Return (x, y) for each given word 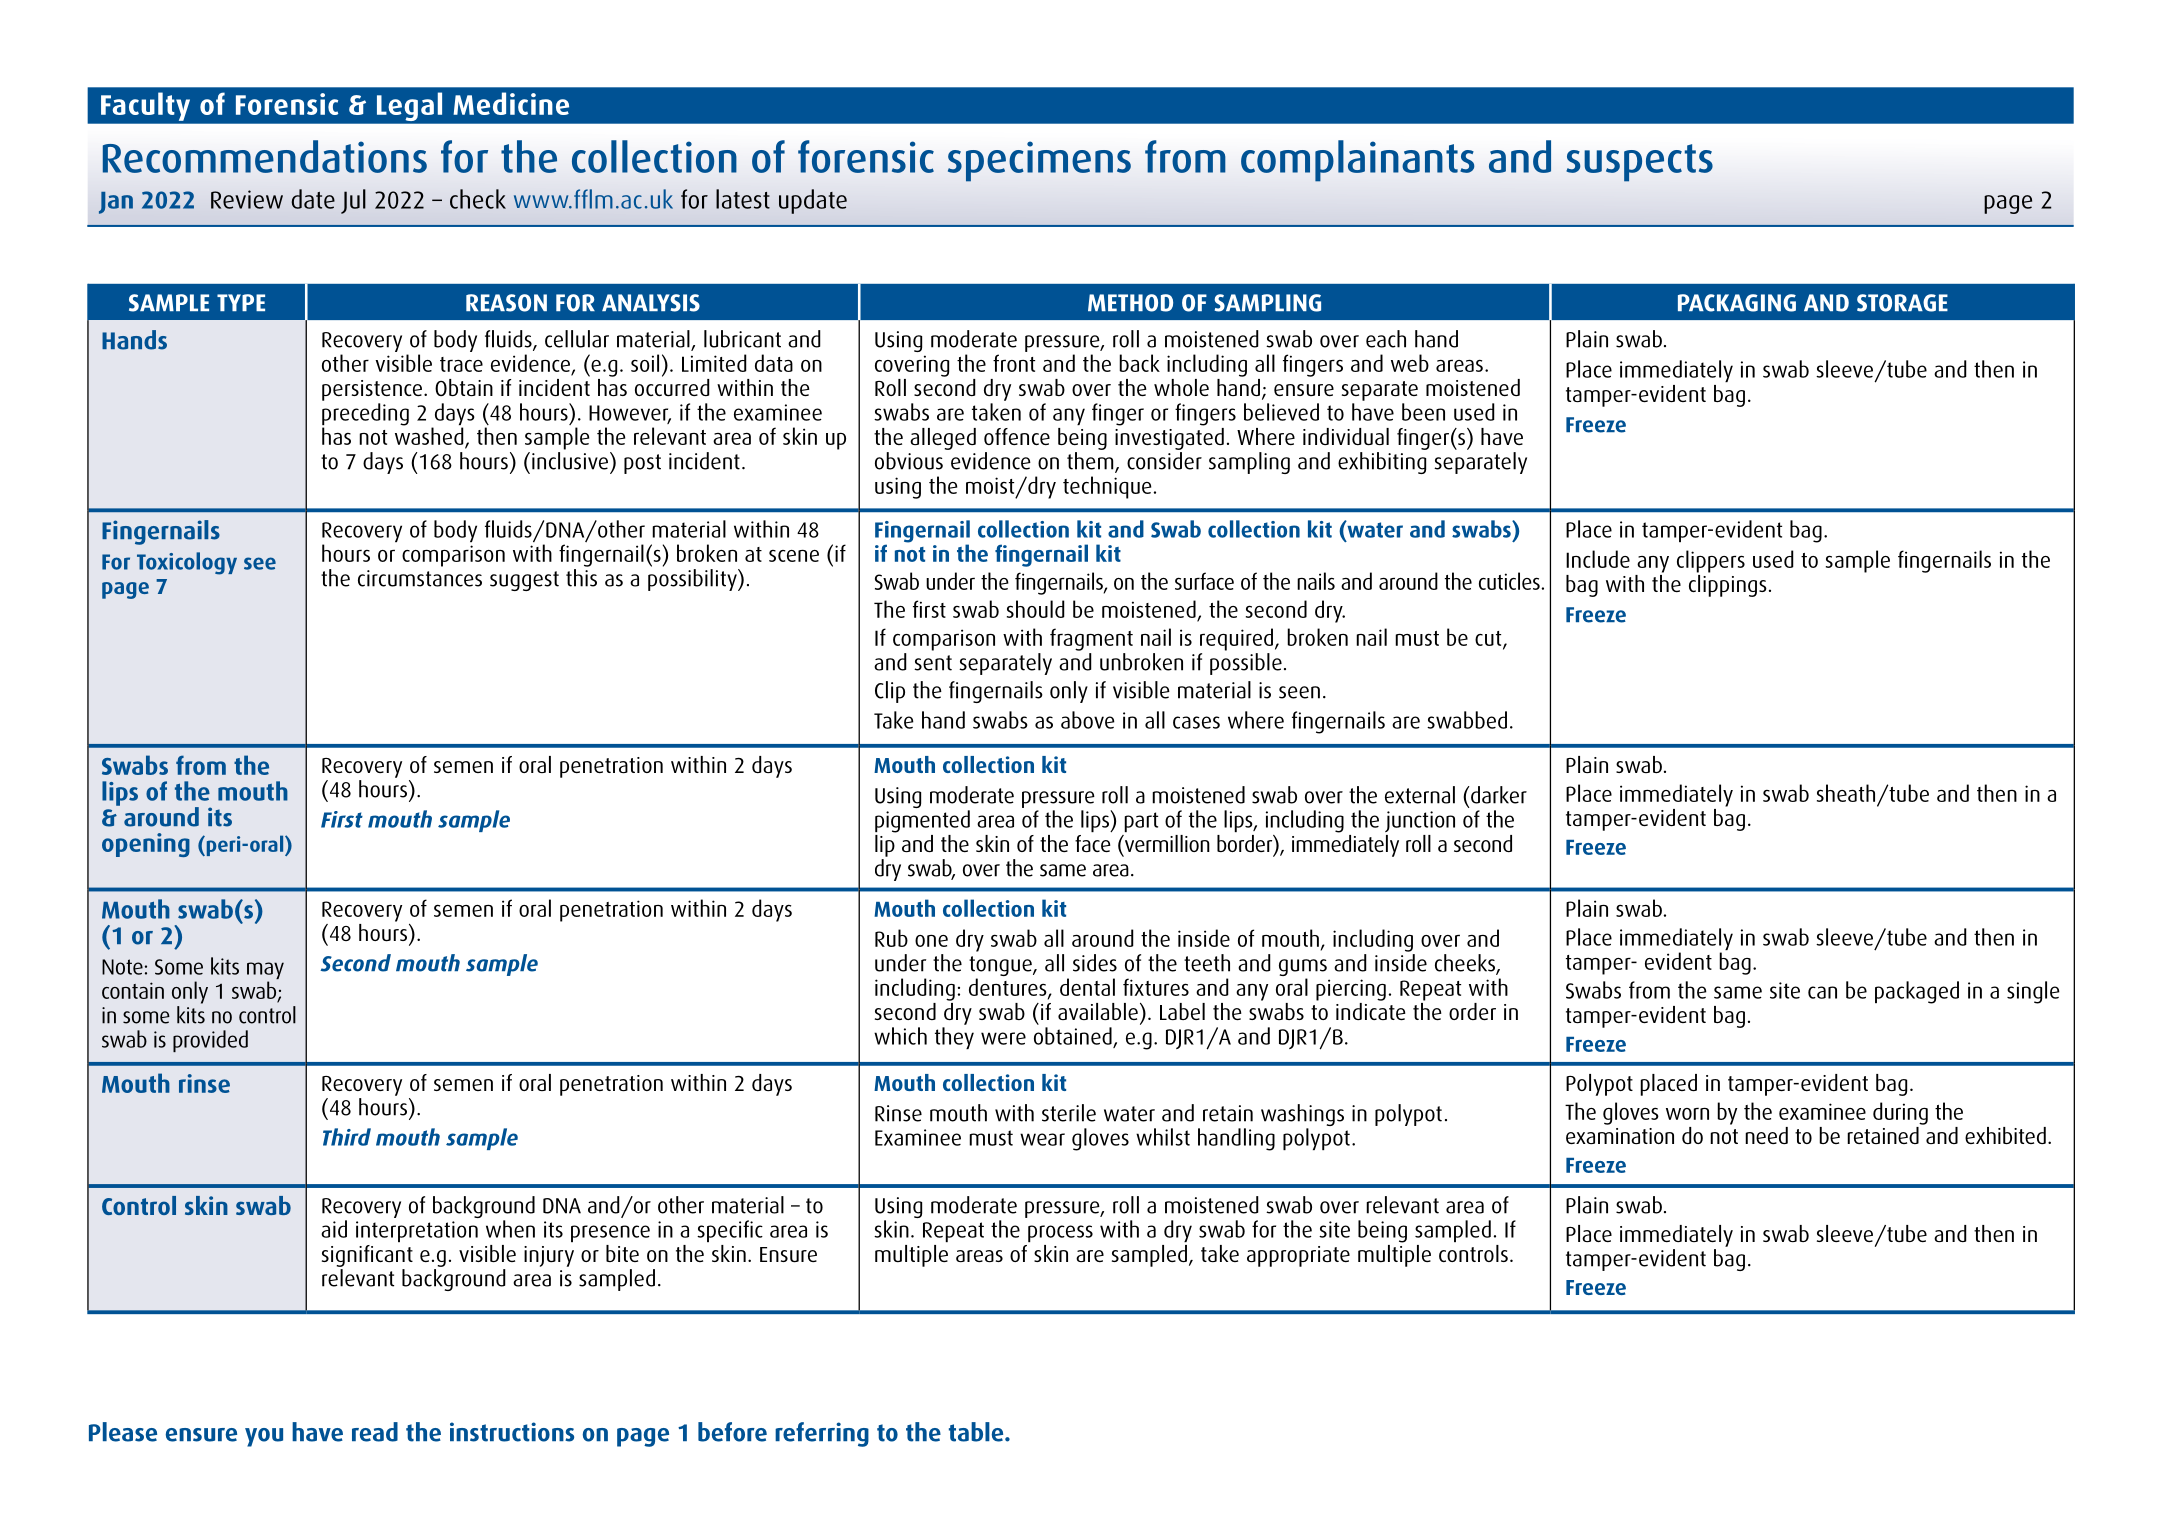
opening (146, 845)
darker (1498, 795)
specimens (1039, 161)
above (1088, 720)
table (977, 1432)
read (375, 1432)
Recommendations (265, 156)
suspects (1639, 163)
